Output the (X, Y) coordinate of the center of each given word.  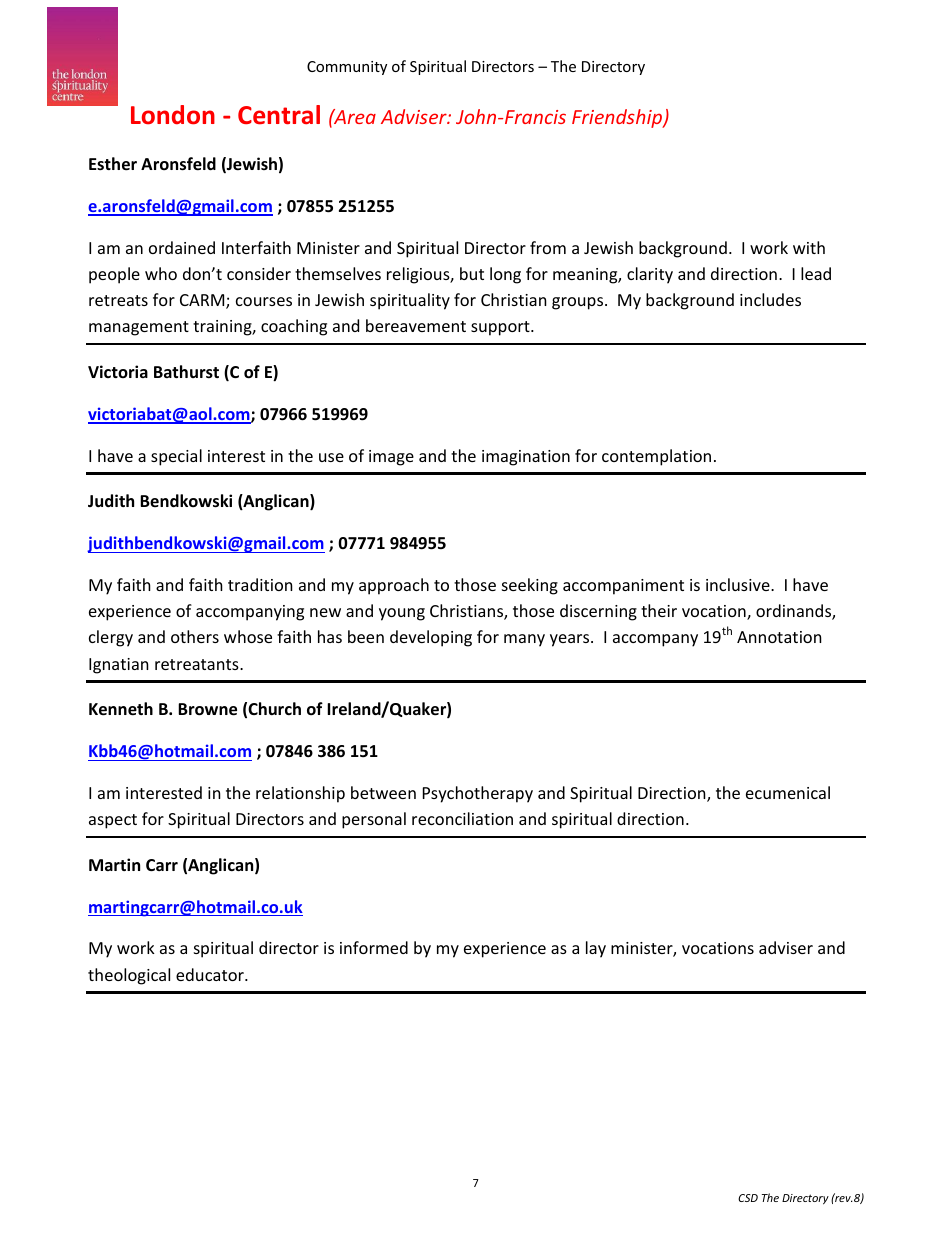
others (195, 636)
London (173, 115)
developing (431, 638)
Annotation (779, 637)
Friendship (618, 118)
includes (770, 299)
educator (211, 974)
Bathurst (186, 372)
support (501, 328)
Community (347, 68)
